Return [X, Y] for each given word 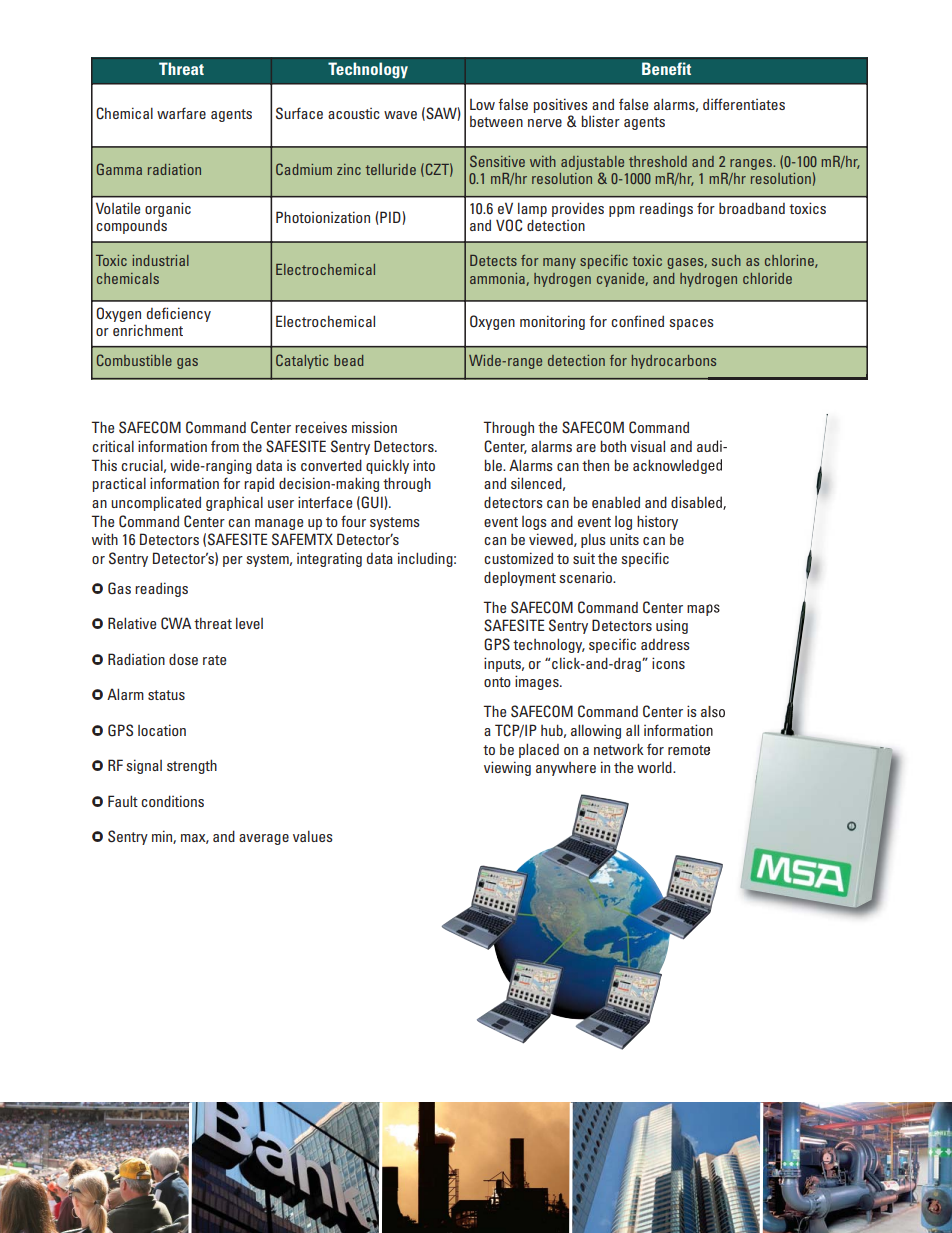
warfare [181, 113]
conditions [172, 801]
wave [400, 115]
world [655, 767]
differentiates [744, 104]
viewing [507, 768]
